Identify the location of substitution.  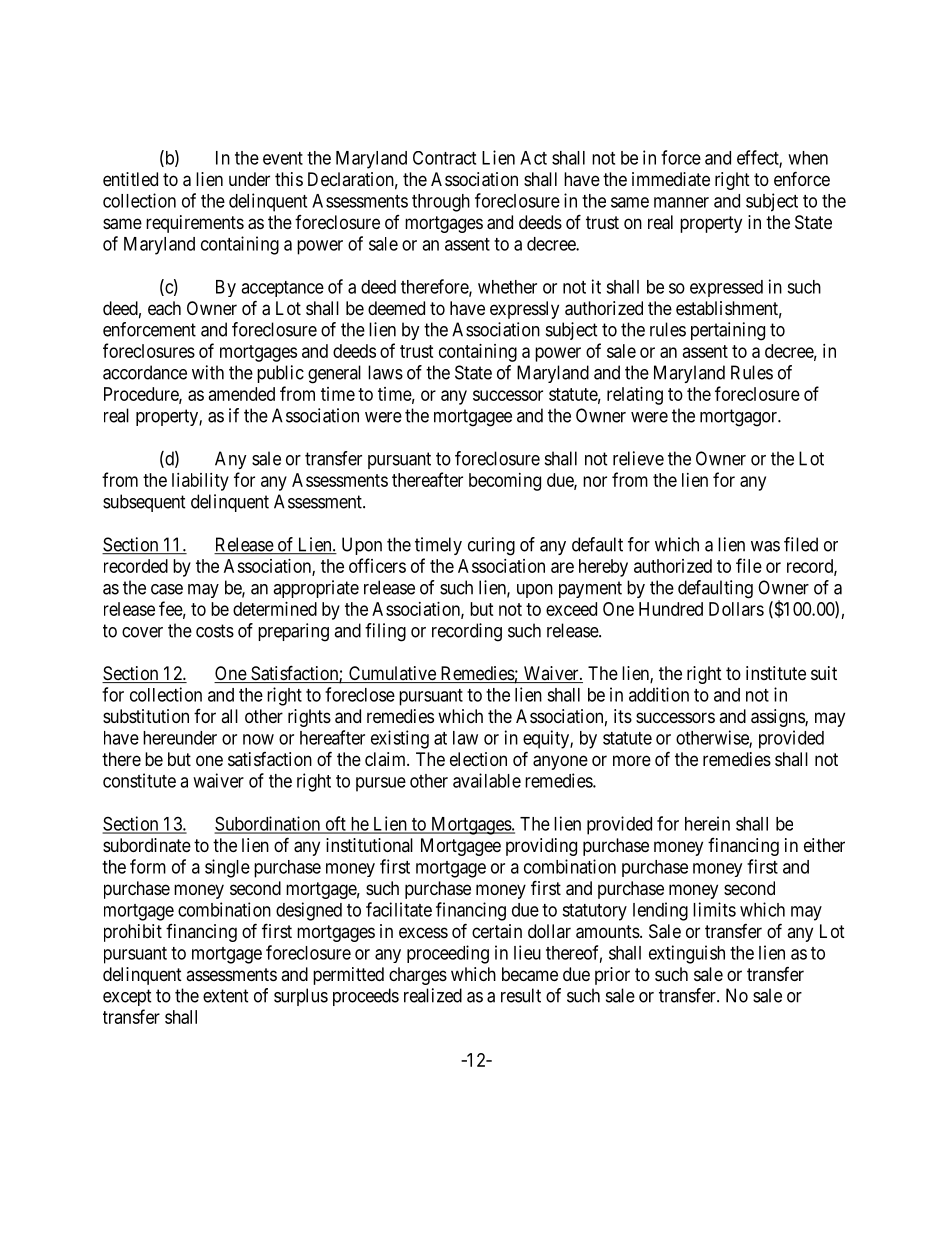
(146, 716).
